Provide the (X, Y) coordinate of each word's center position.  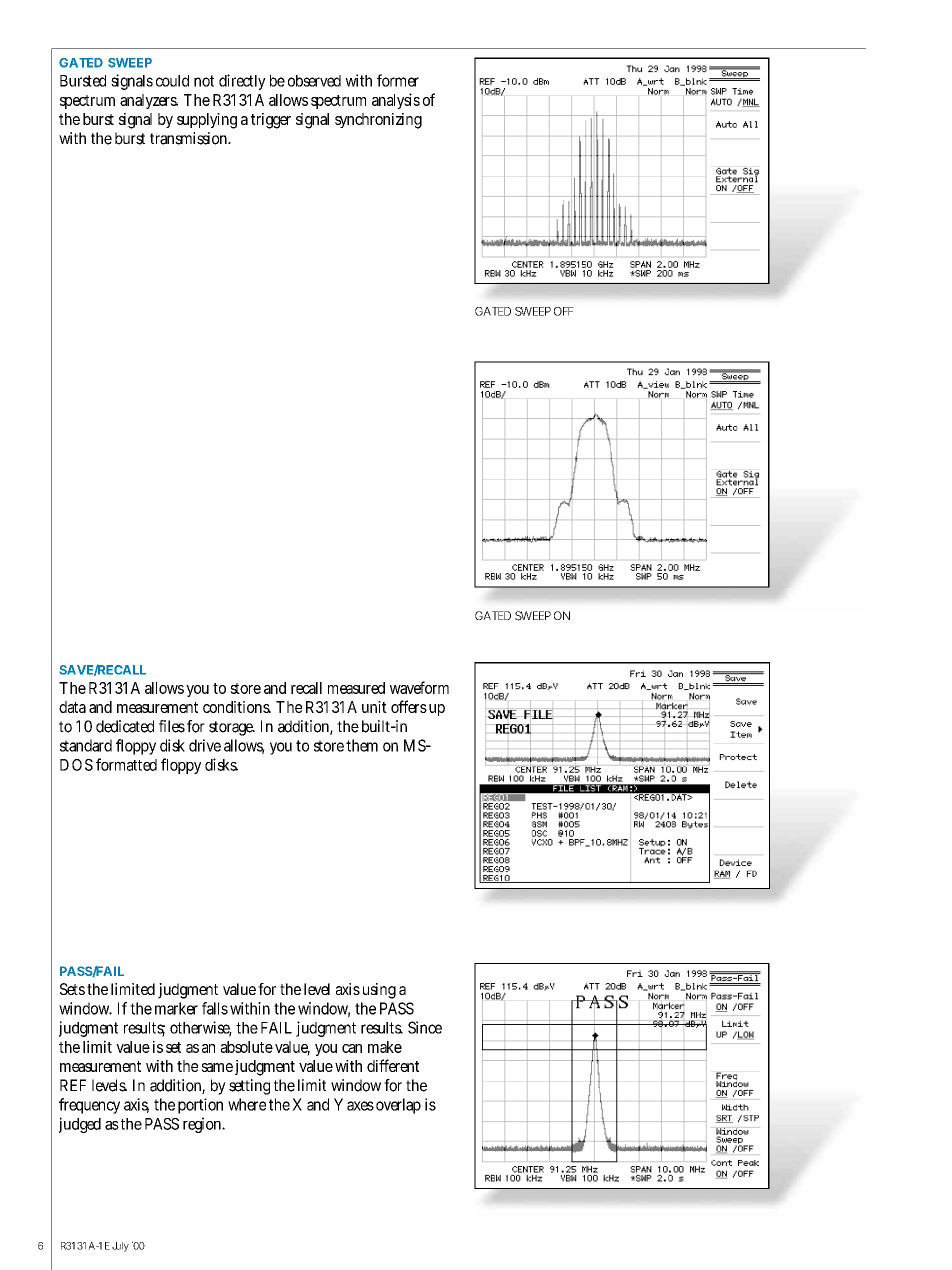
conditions (237, 707)
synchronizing (378, 121)
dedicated (125, 726)
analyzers (149, 101)
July (120, 1247)
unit (374, 707)
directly (242, 82)
